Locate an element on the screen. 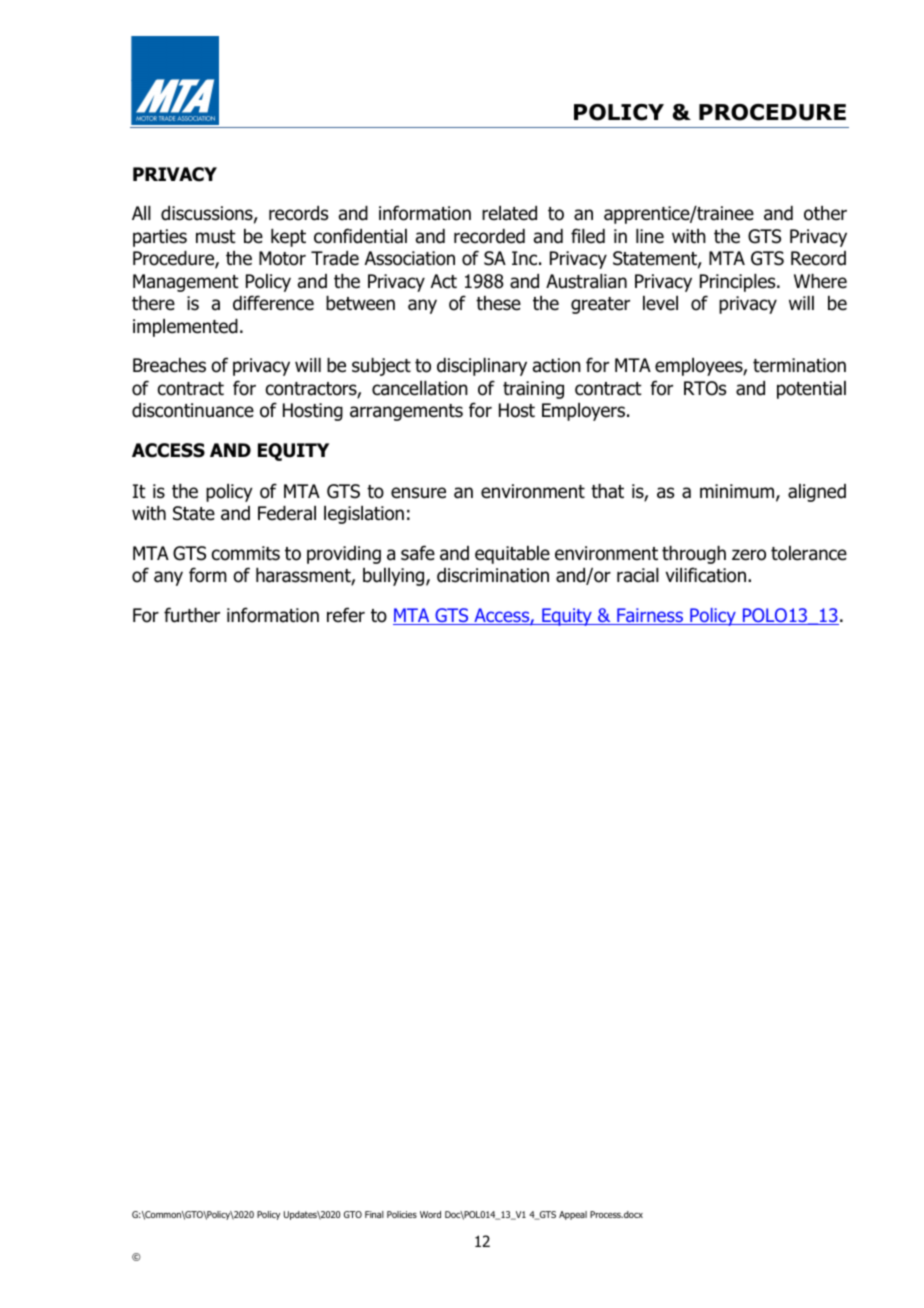 This screenshot has width=924, height=1308. must is located at coordinates (216, 237).
